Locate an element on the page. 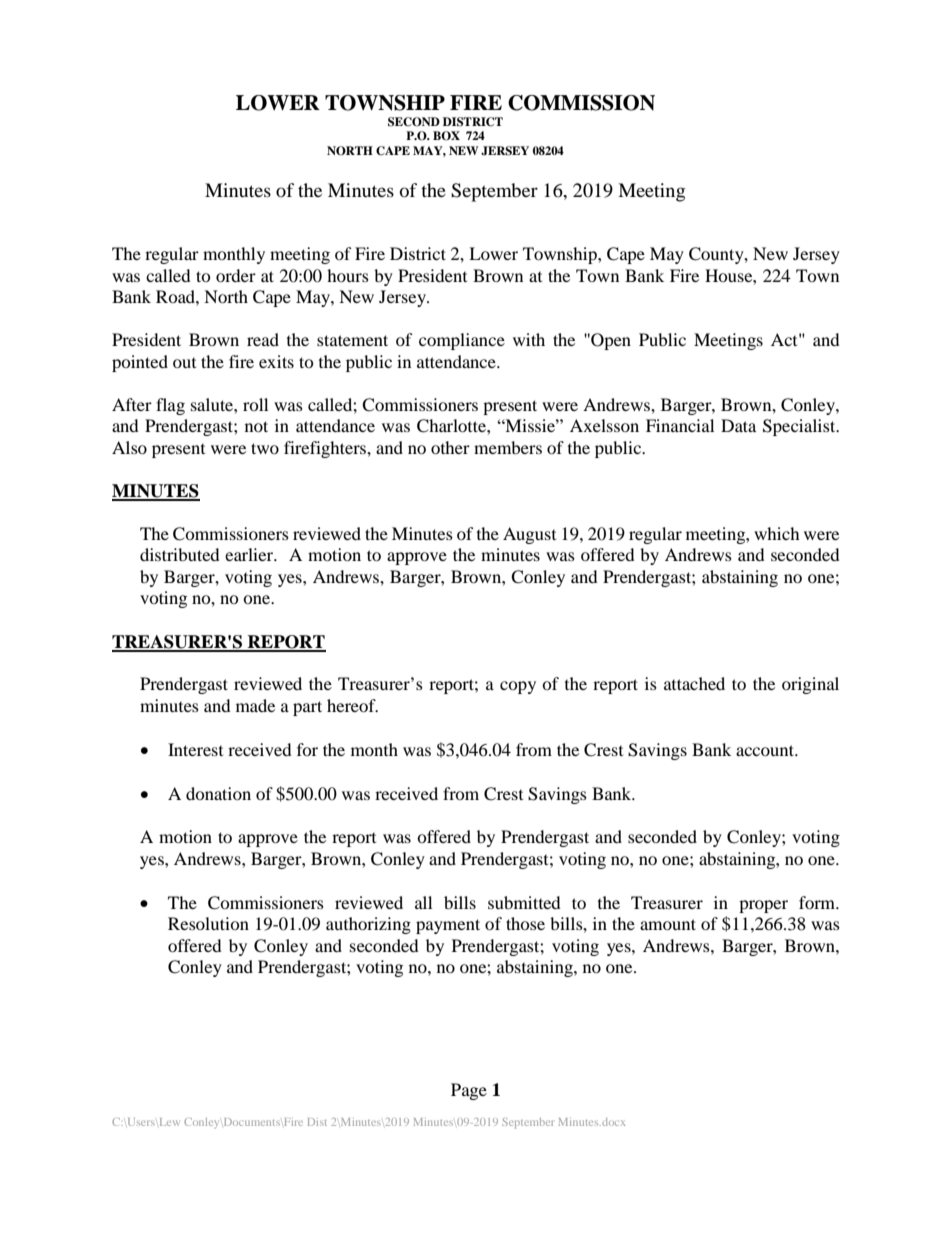 The image size is (952, 1233). order is located at coordinates (236, 275).
